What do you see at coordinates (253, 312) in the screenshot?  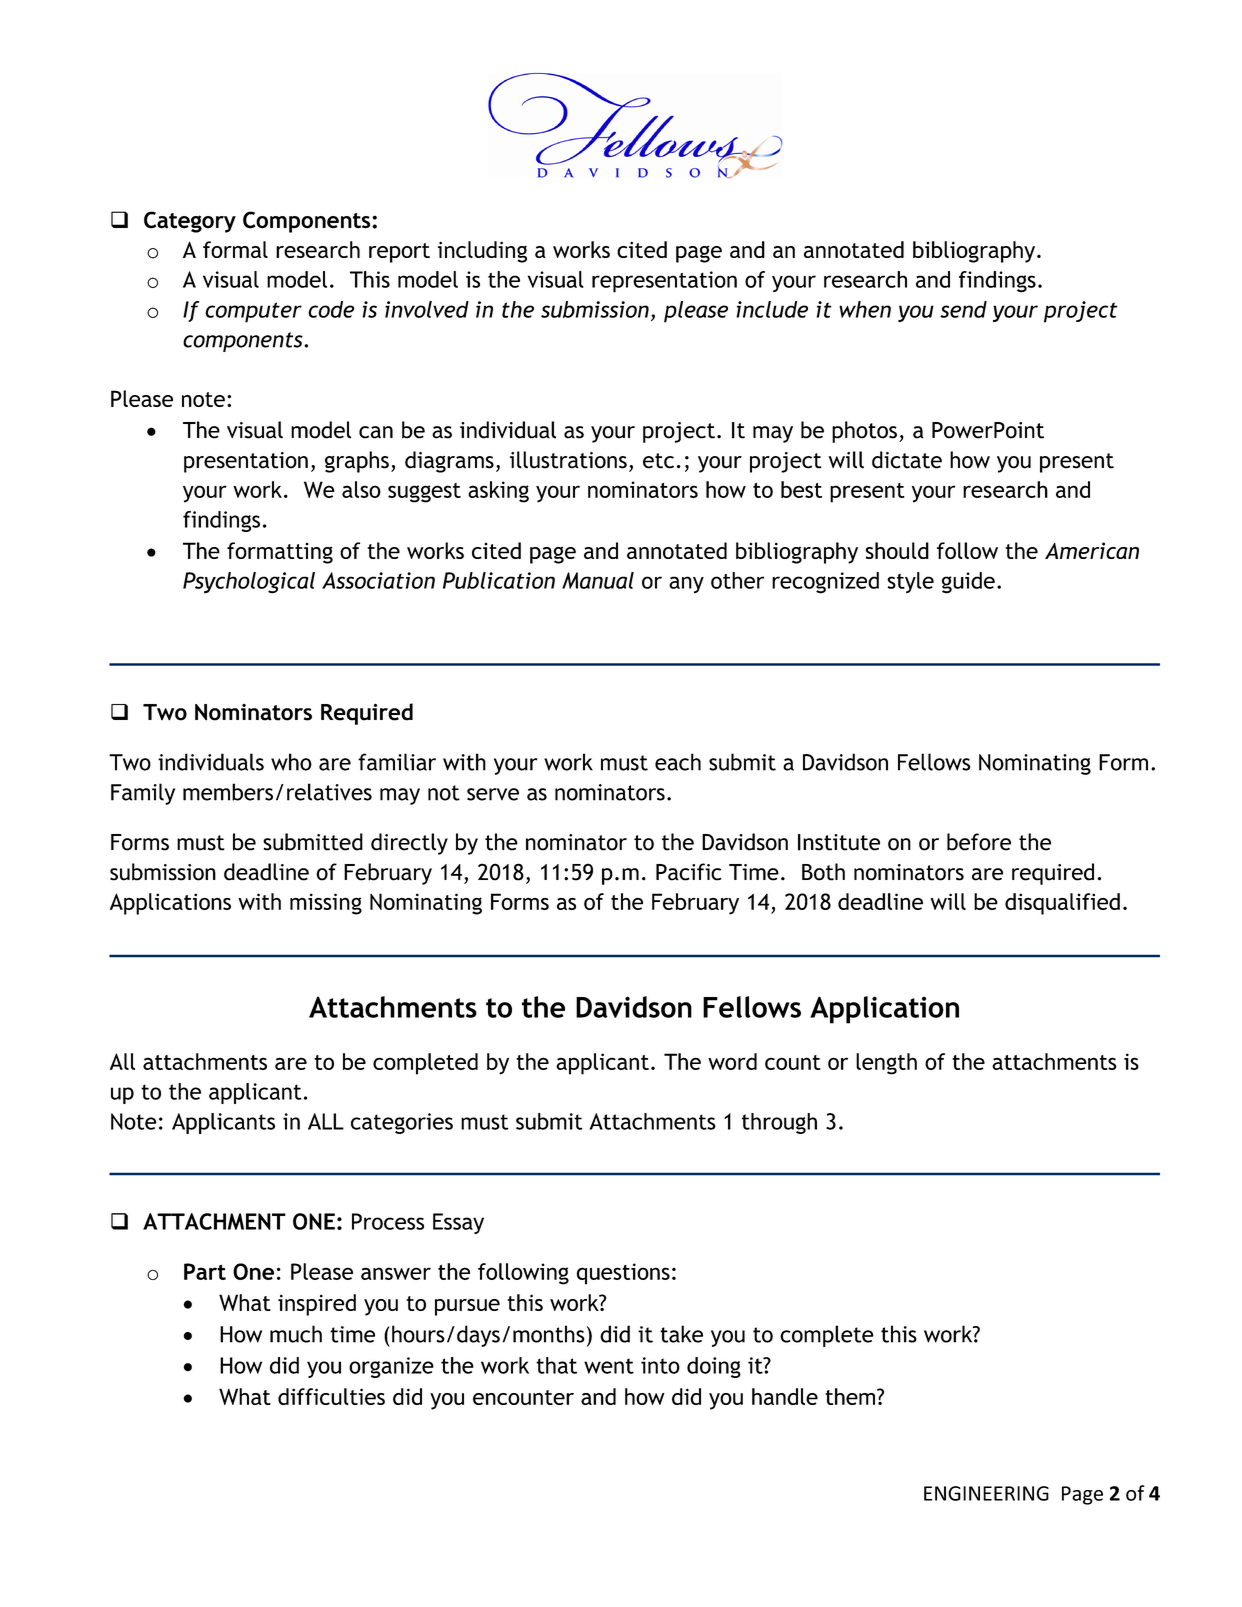 I see `computer` at bounding box center [253, 312].
